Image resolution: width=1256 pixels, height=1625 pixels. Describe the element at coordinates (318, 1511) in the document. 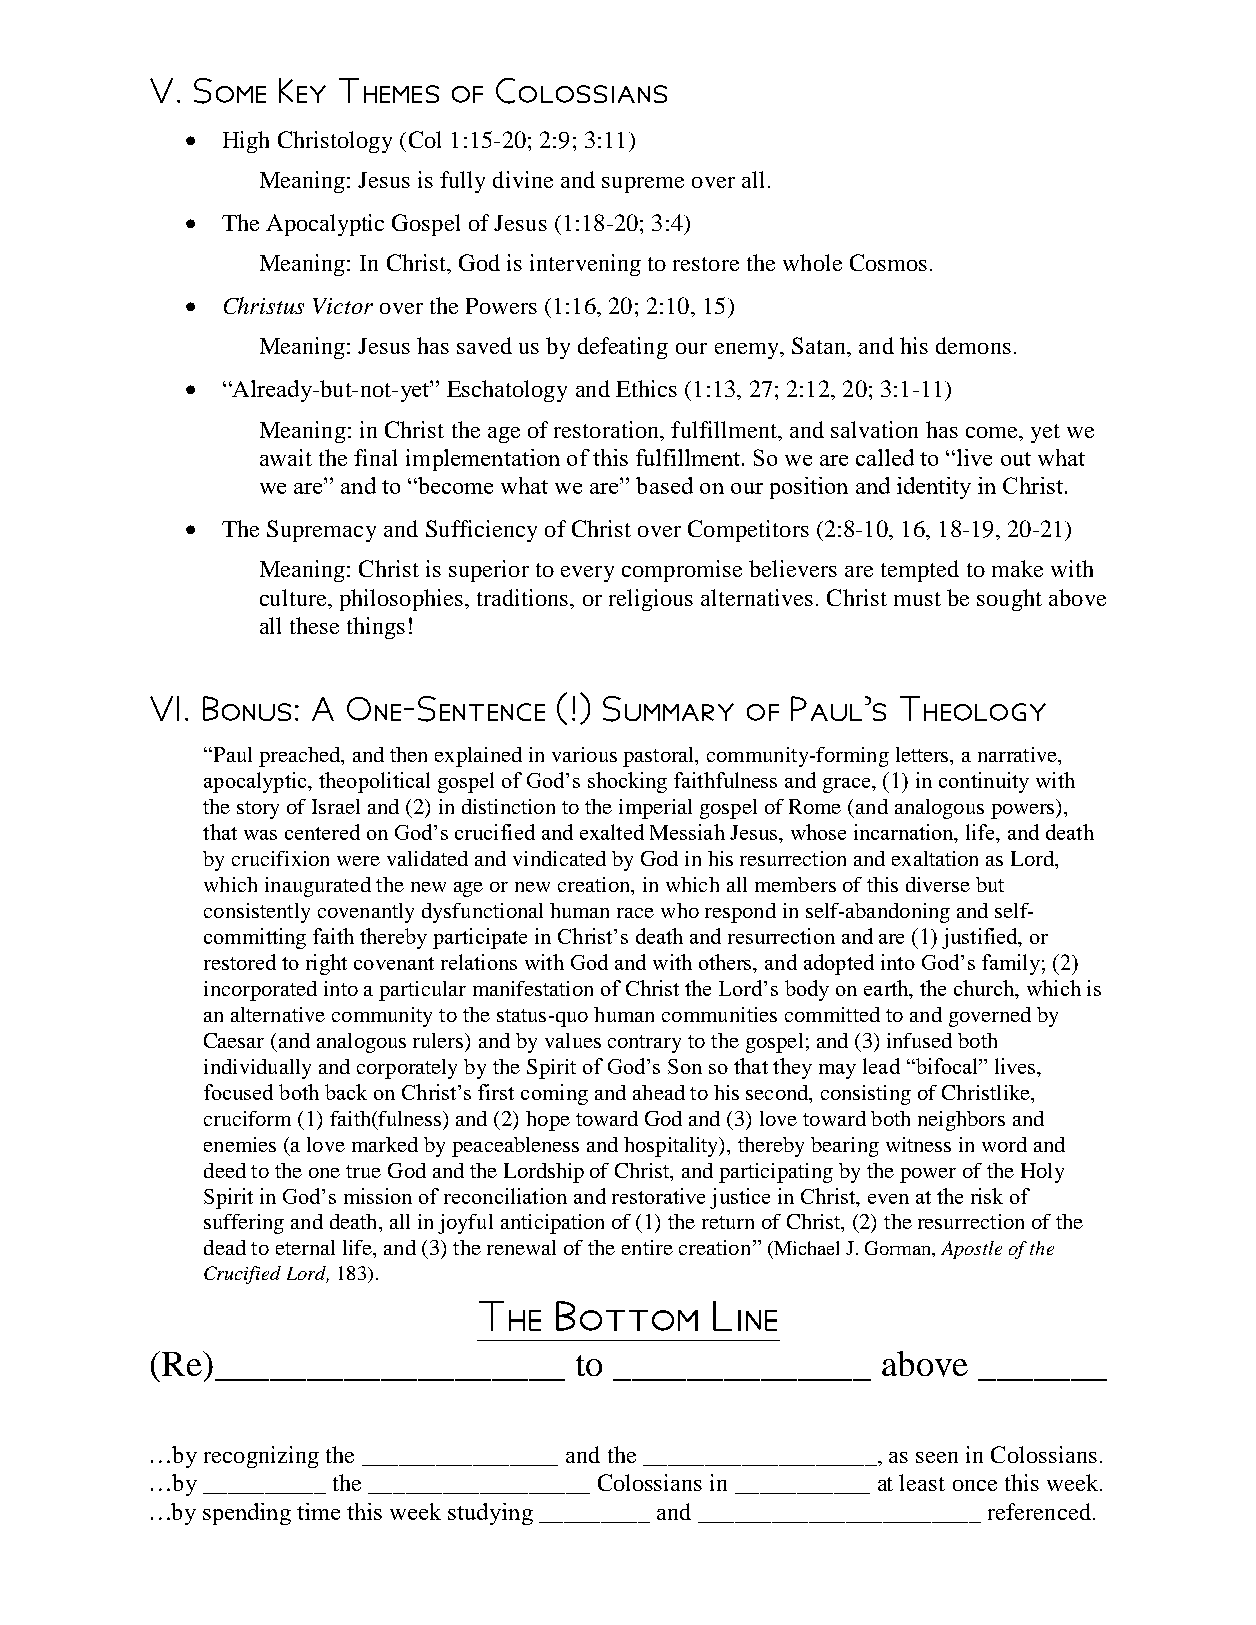

I see `time` at that location.
